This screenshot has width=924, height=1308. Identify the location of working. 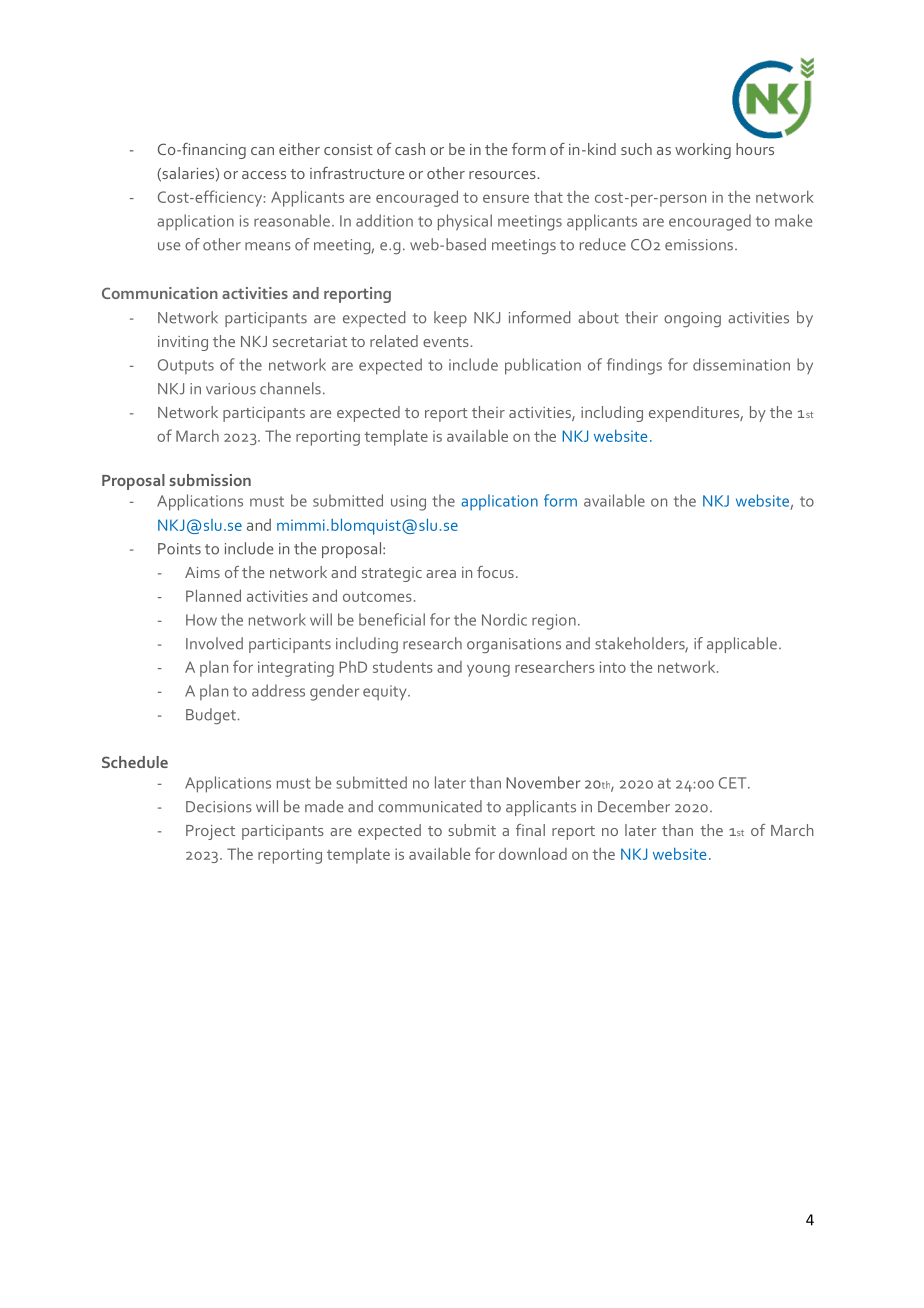
(703, 151).
